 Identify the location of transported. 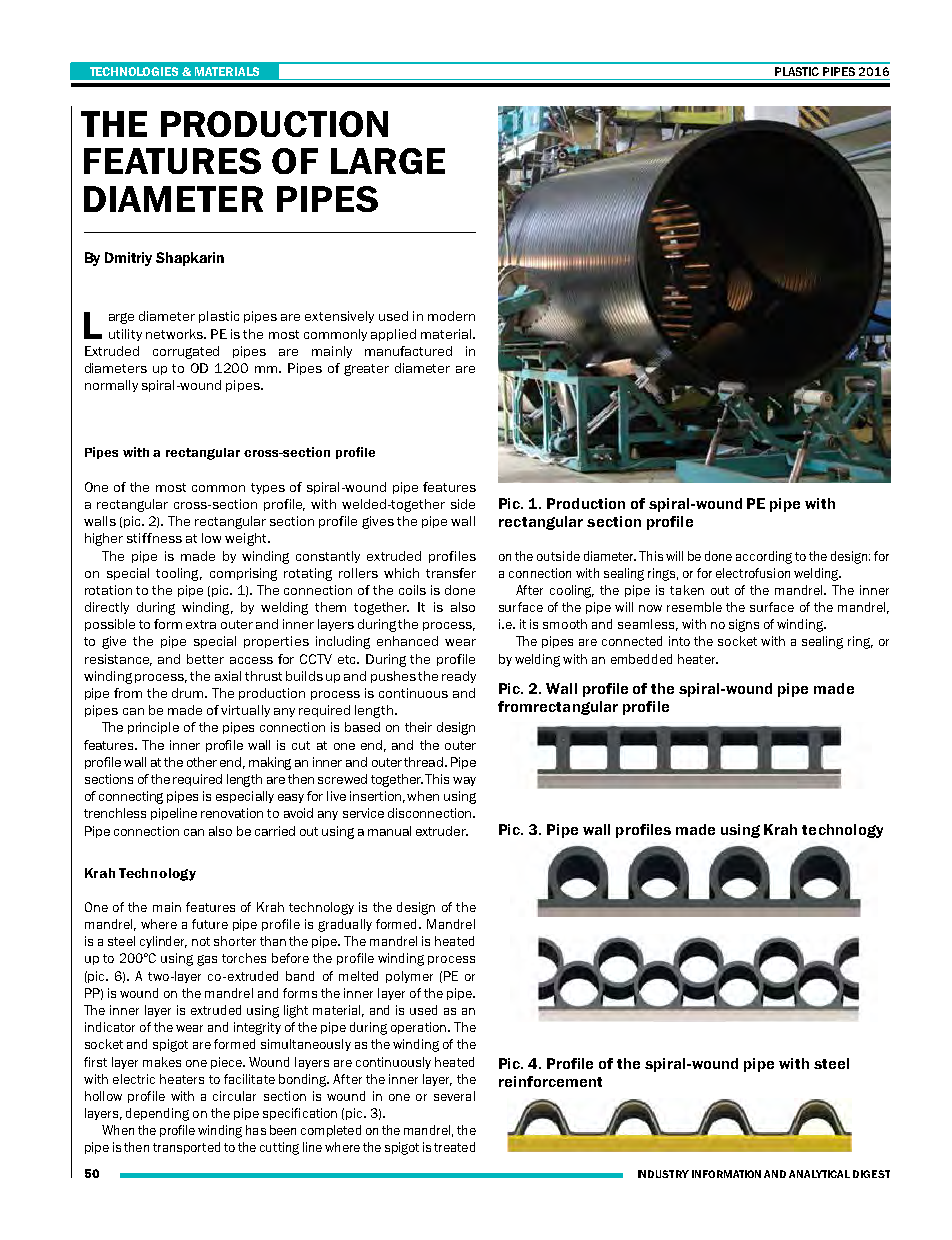
(186, 1148).
